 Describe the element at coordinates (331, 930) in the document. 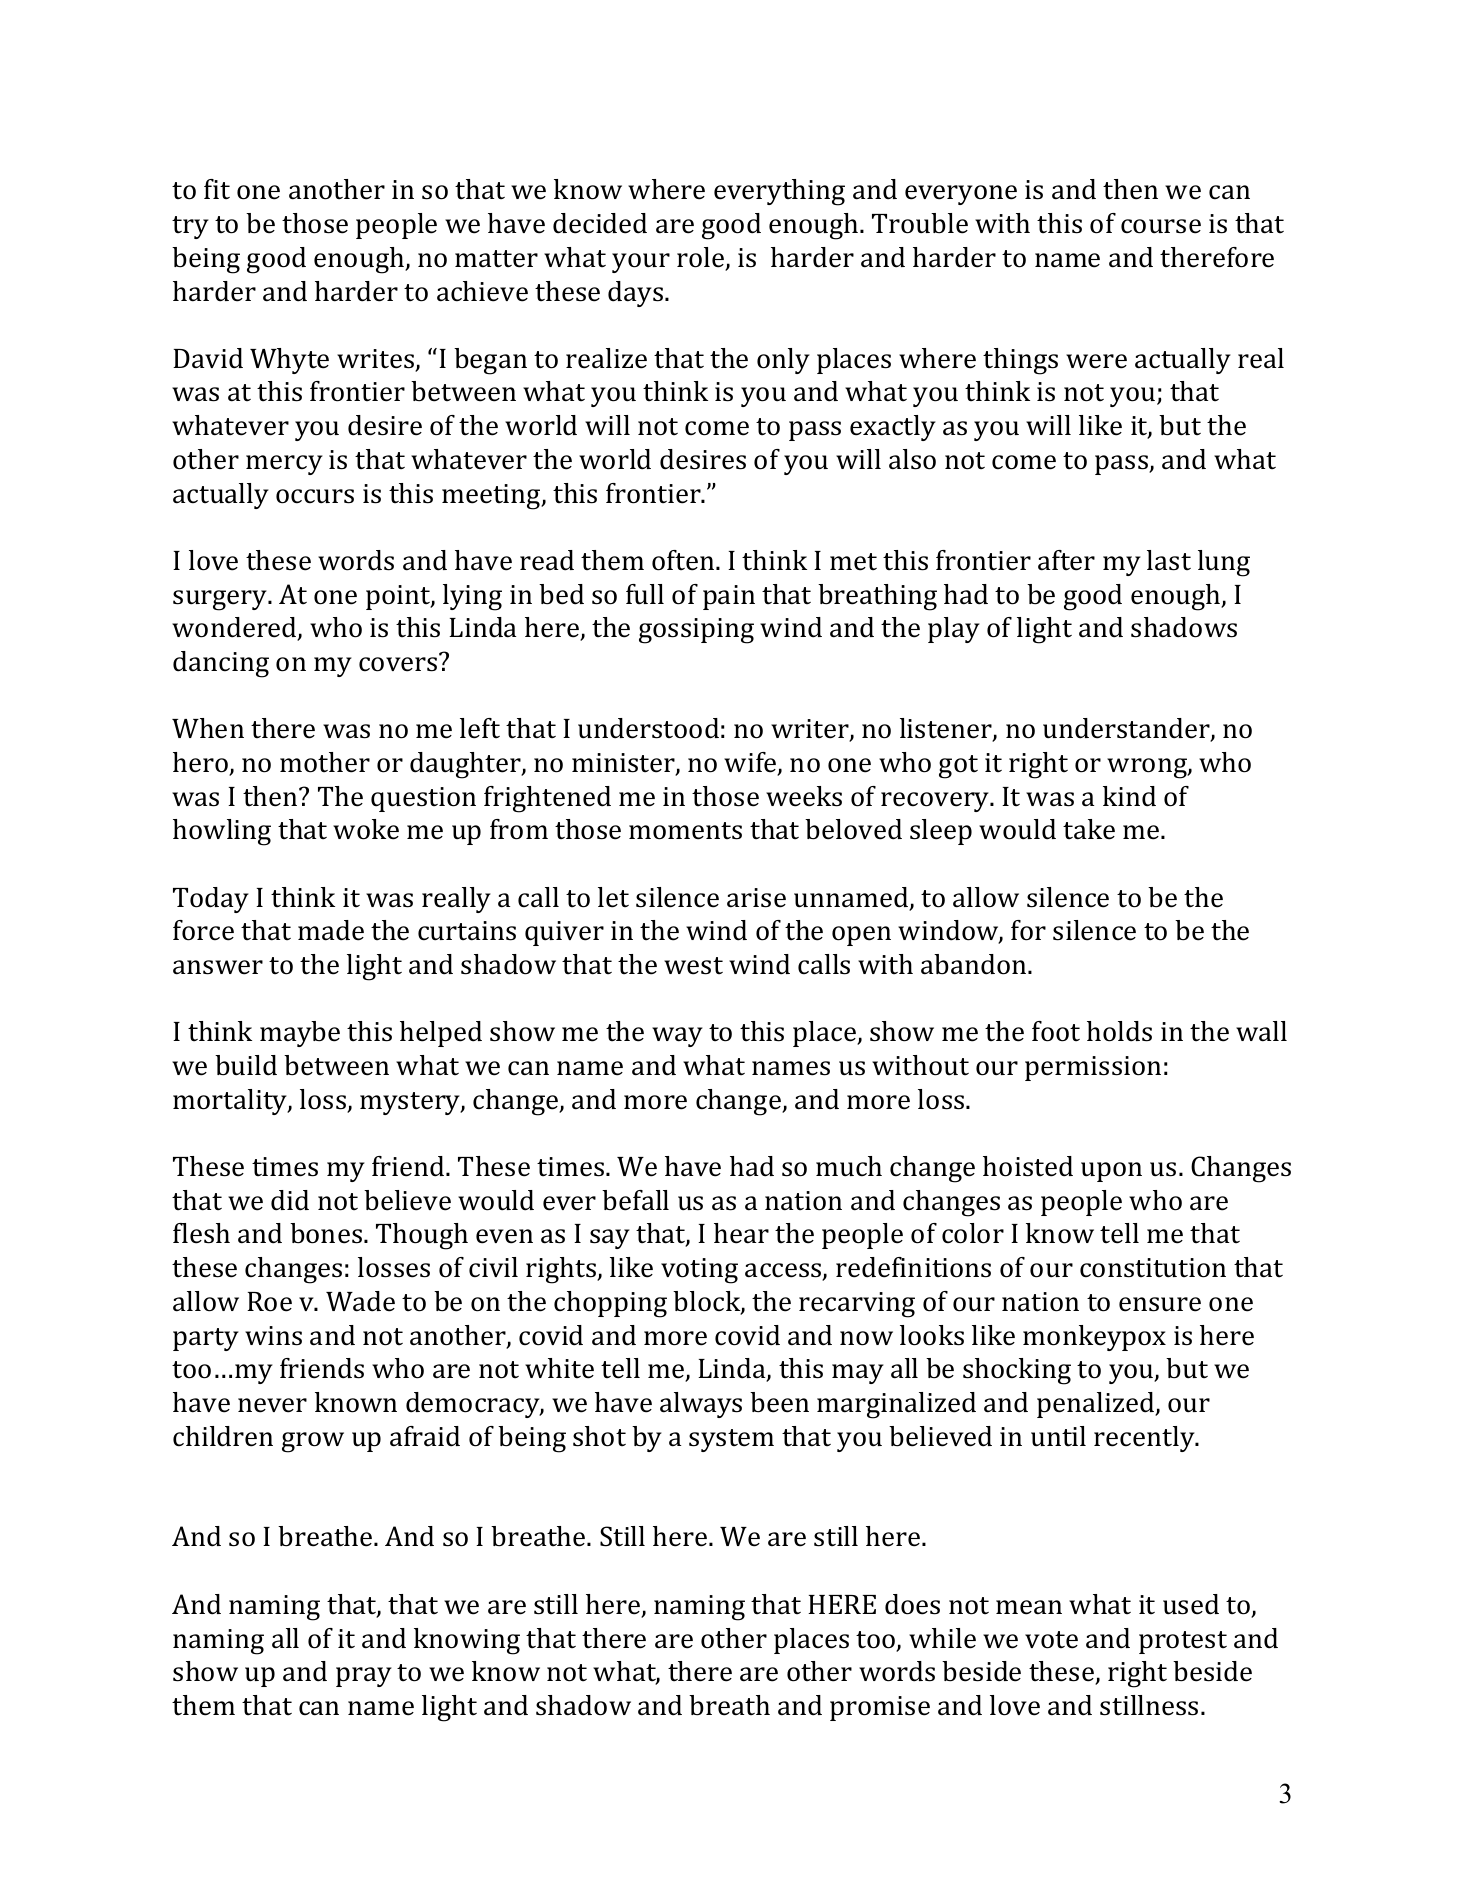

I see `made` at that location.
